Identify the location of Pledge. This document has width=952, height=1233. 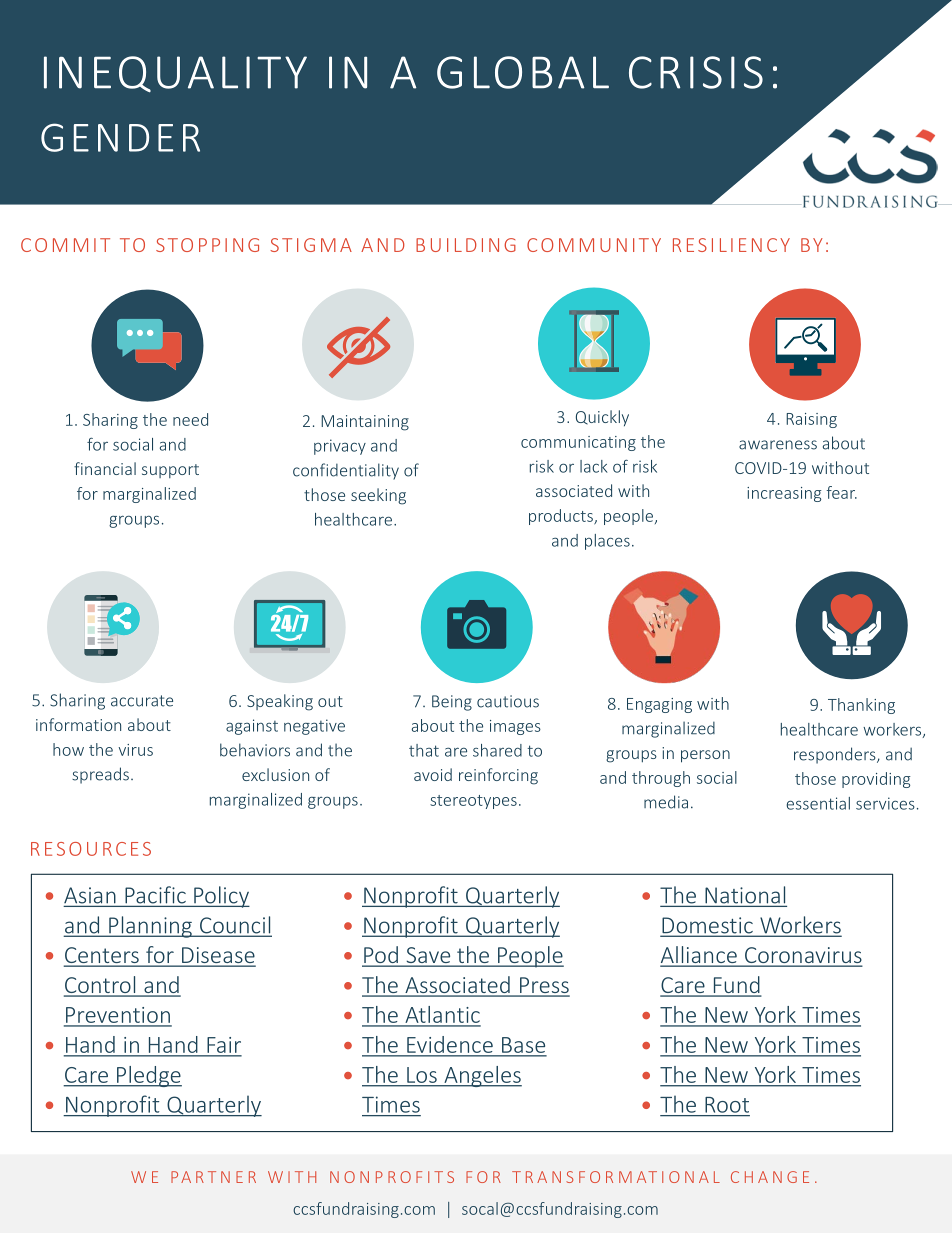
(148, 1076).
